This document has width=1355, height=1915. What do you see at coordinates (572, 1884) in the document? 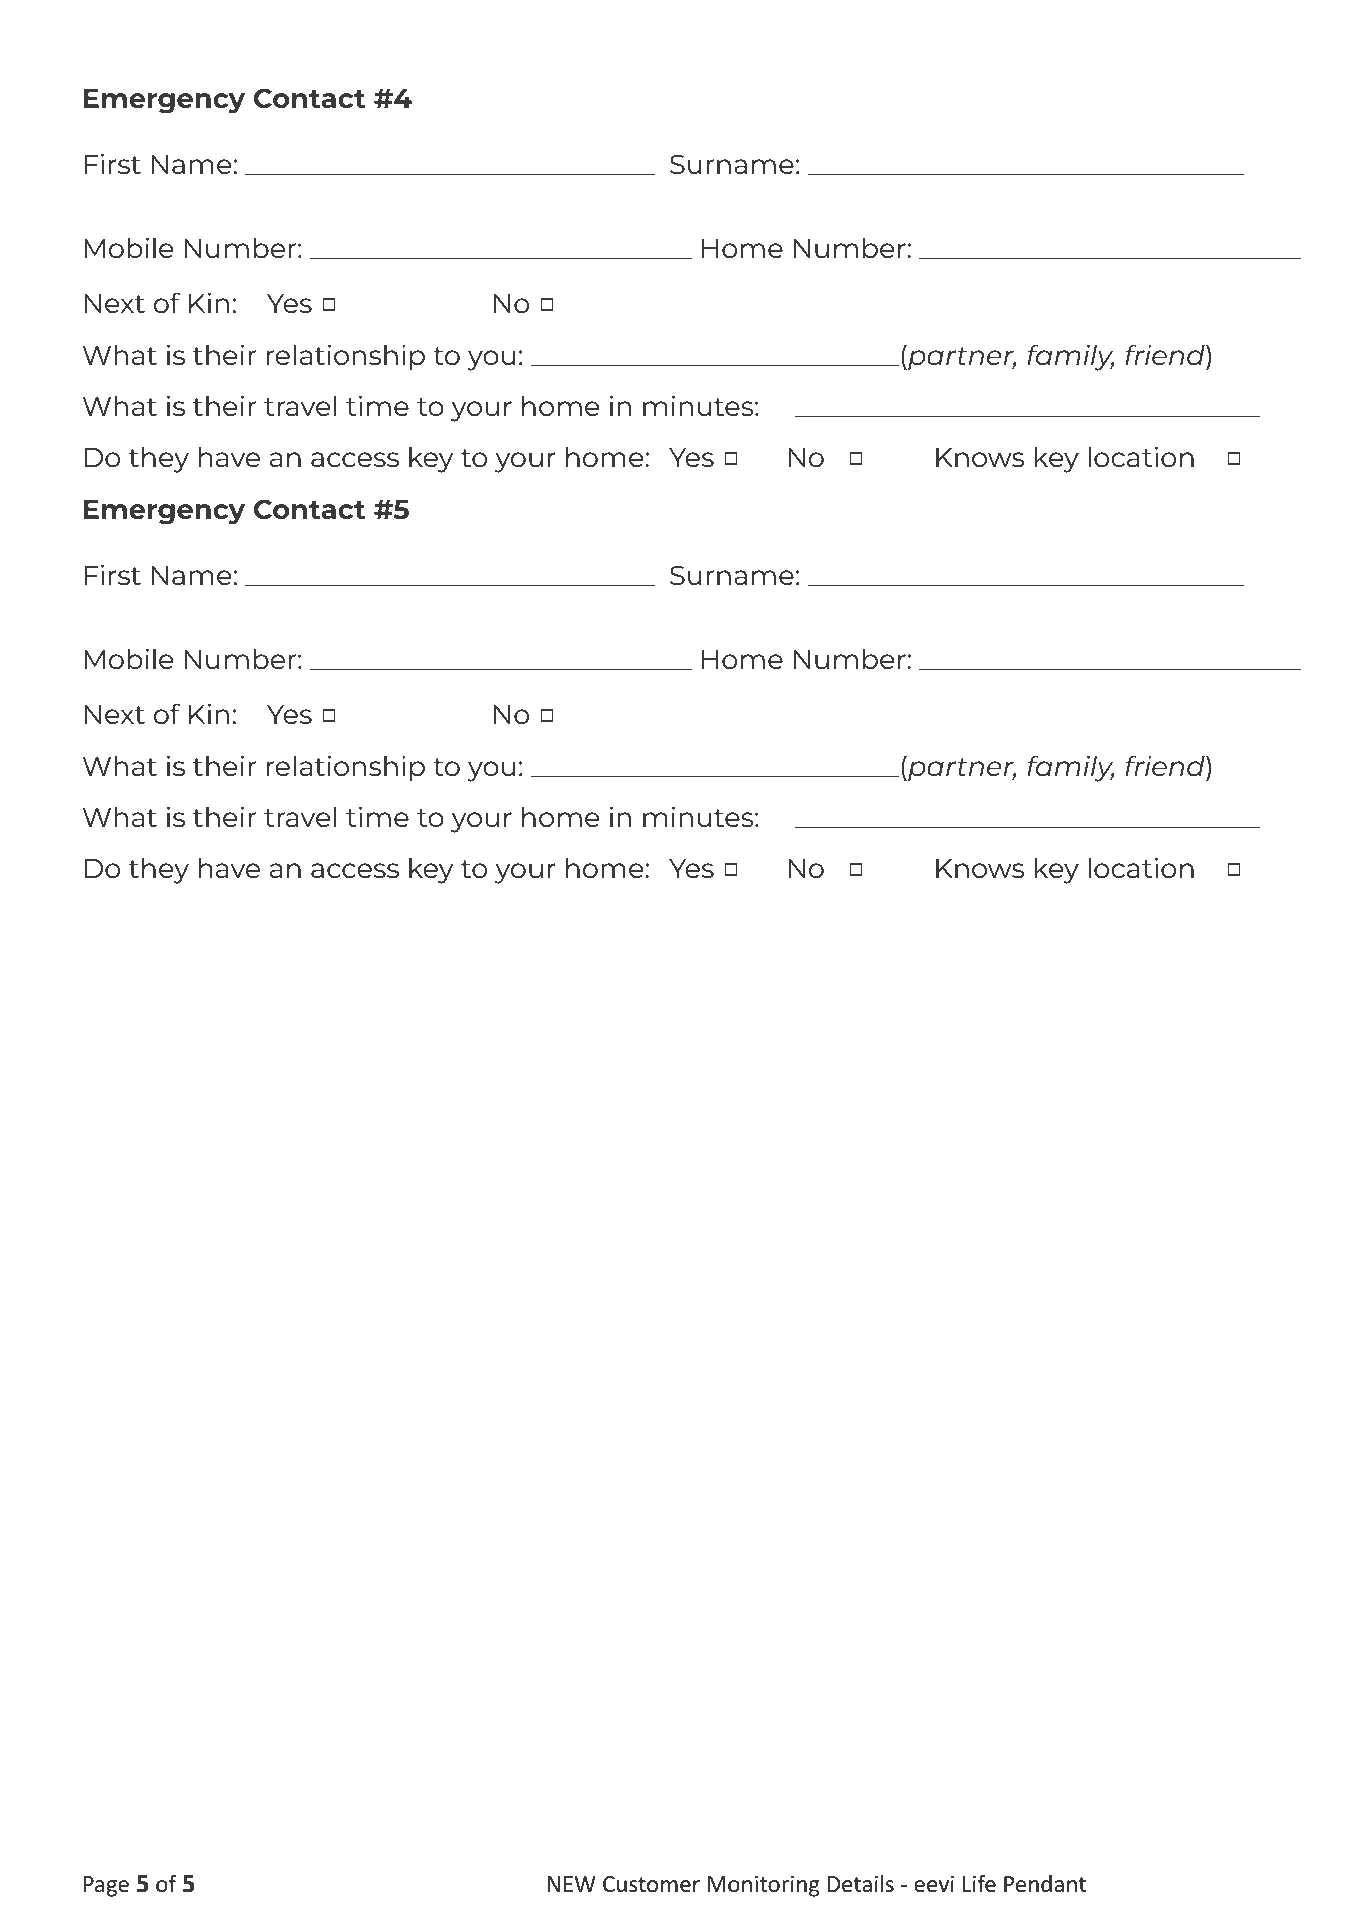
I see `NEW` at bounding box center [572, 1884].
